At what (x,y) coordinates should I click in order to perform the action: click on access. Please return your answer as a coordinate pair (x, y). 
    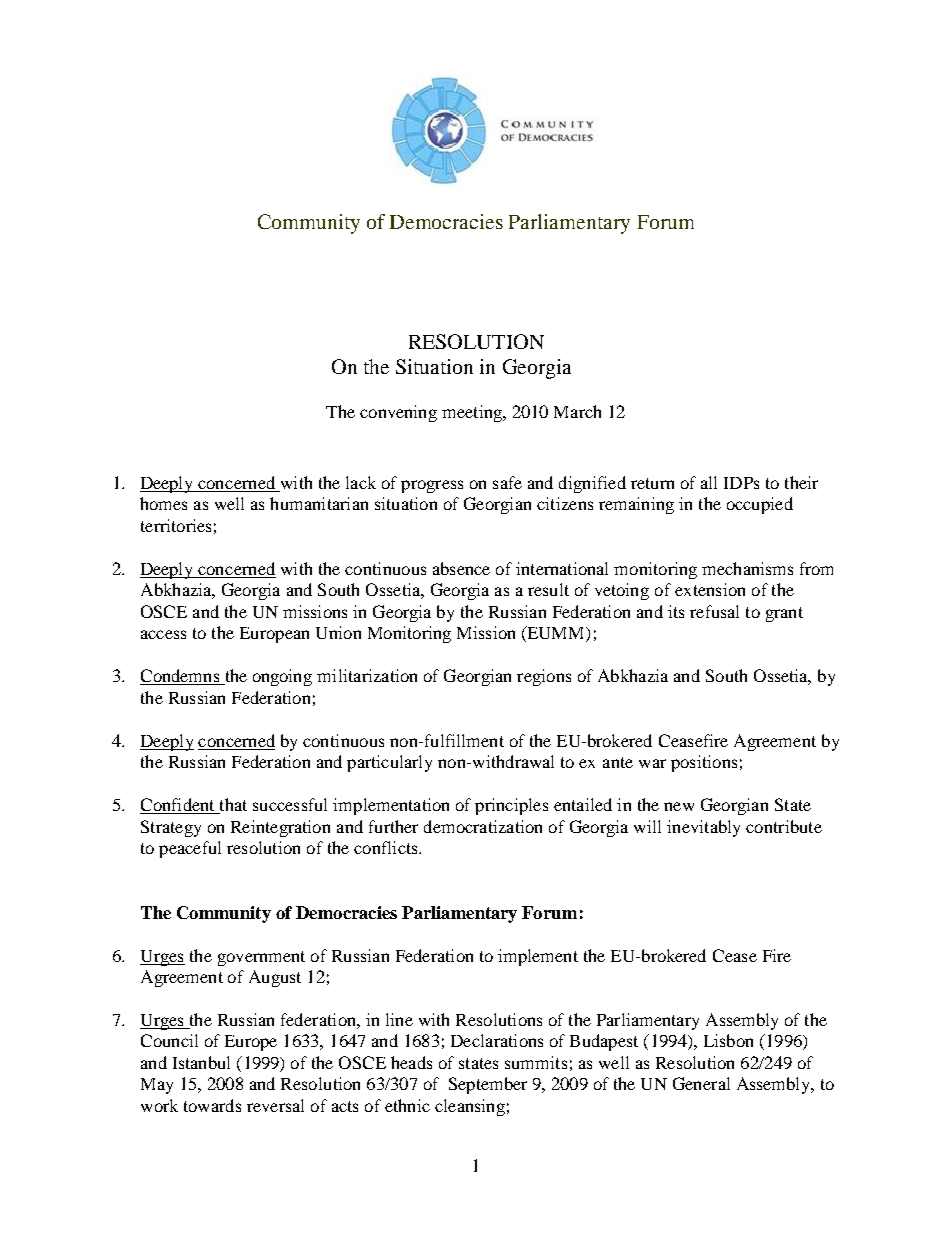
    Looking at the image, I should click on (163, 634).
